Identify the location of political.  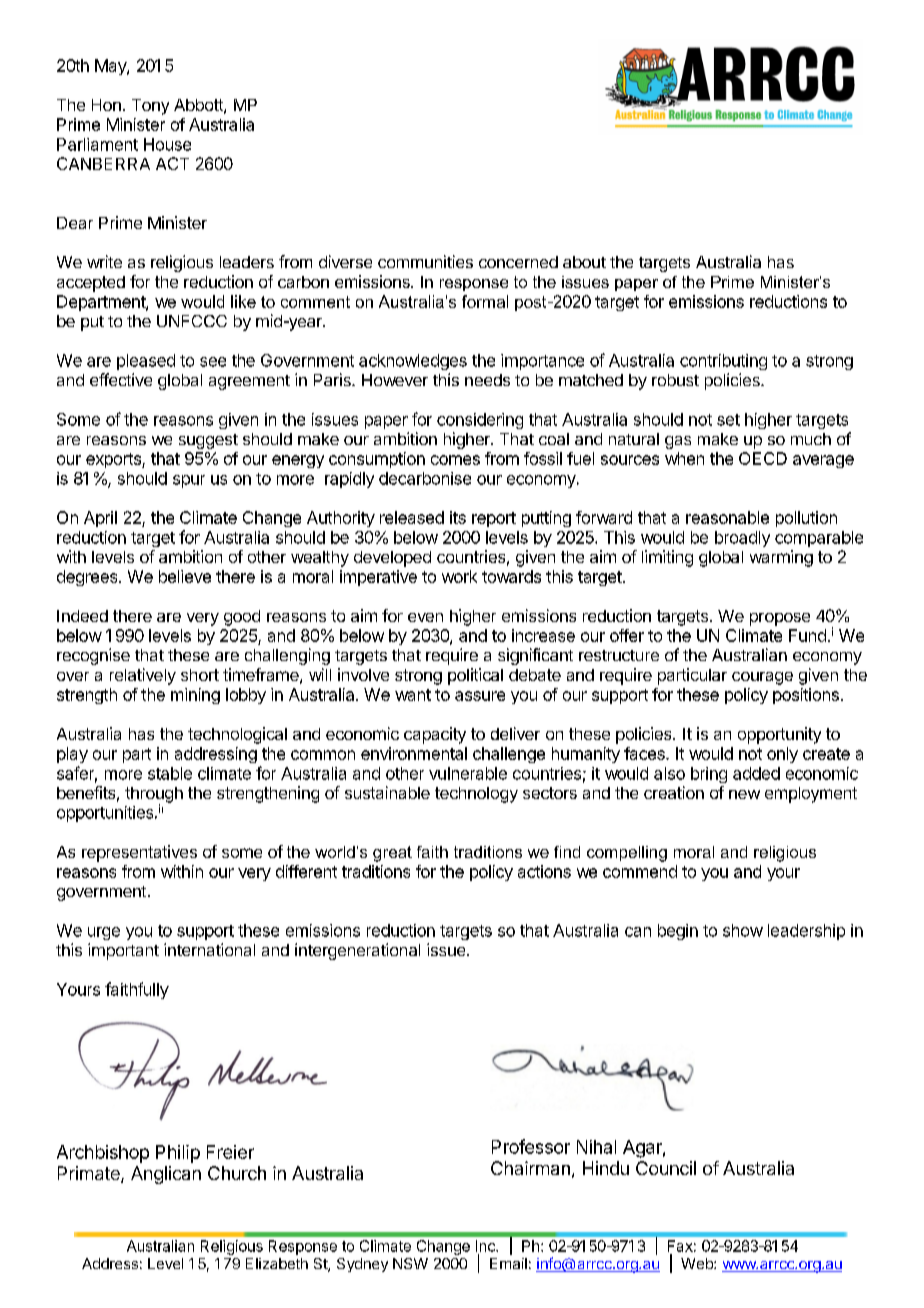
(475, 676).
